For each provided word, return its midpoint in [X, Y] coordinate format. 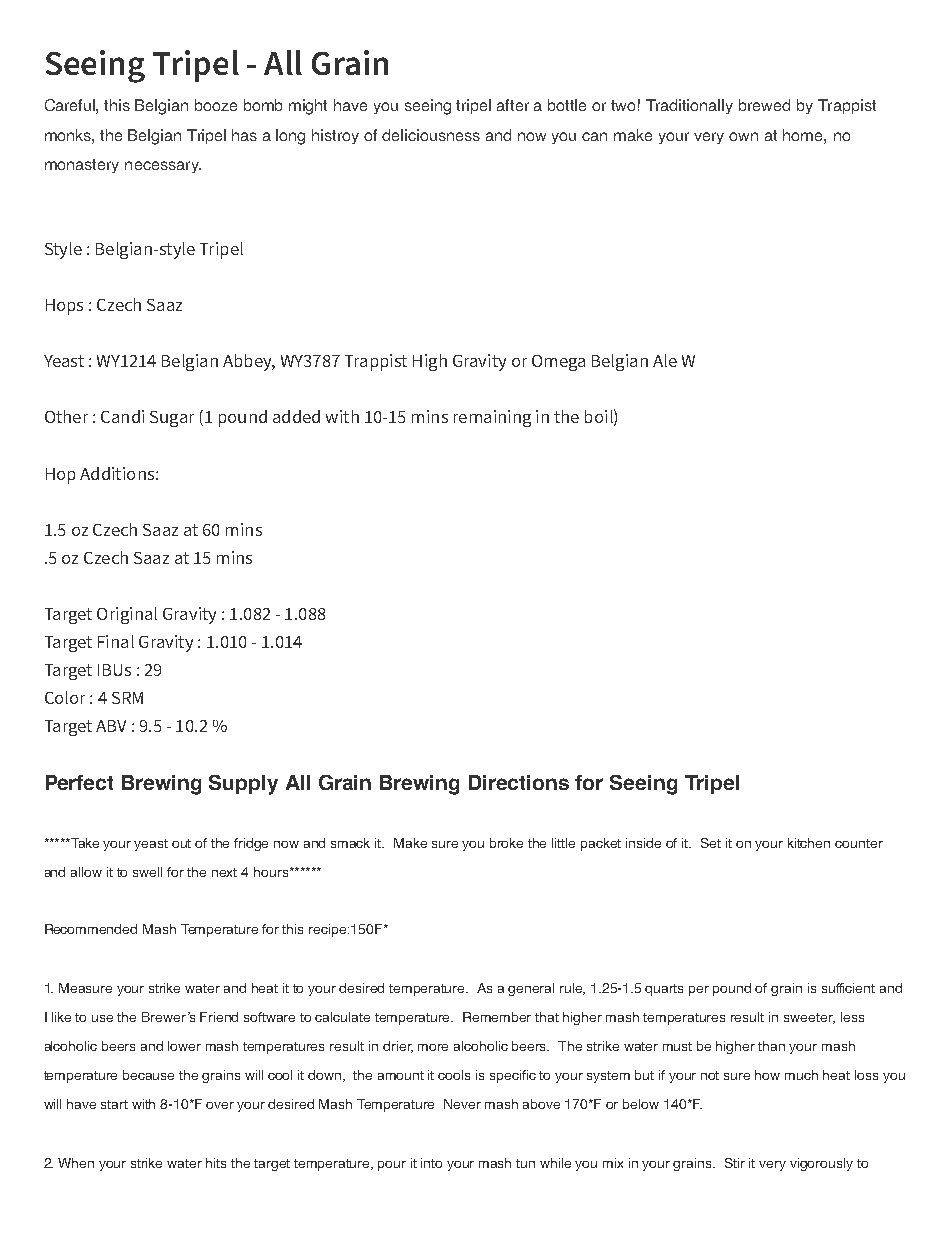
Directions [519, 782]
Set [711, 843]
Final [116, 641]
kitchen [809, 843]
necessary [163, 167]
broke [506, 843]
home [804, 135]
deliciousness [431, 135]
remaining [492, 418]
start [114, 1104]
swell [147, 872]
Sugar [172, 419]
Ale [665, 360]
